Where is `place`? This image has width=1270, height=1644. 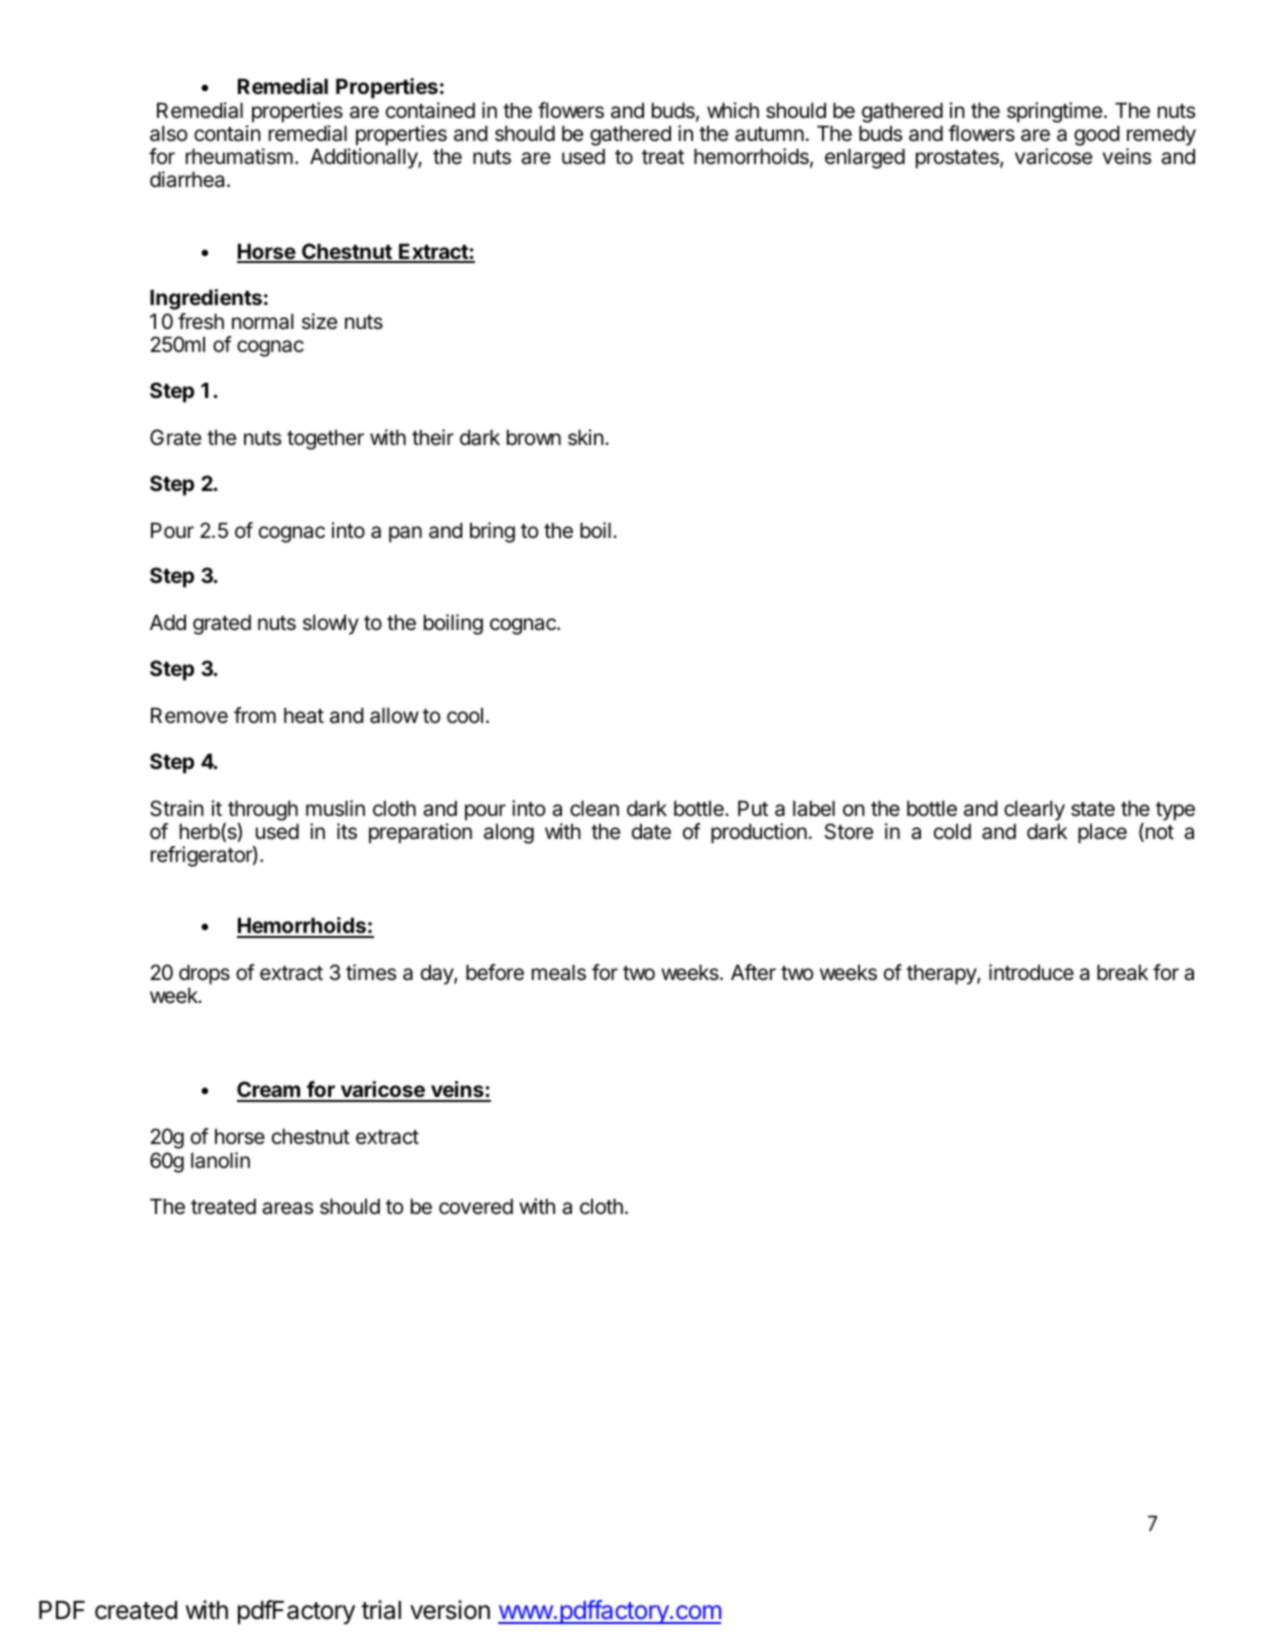
place is located at coordinates (1102, 833).
